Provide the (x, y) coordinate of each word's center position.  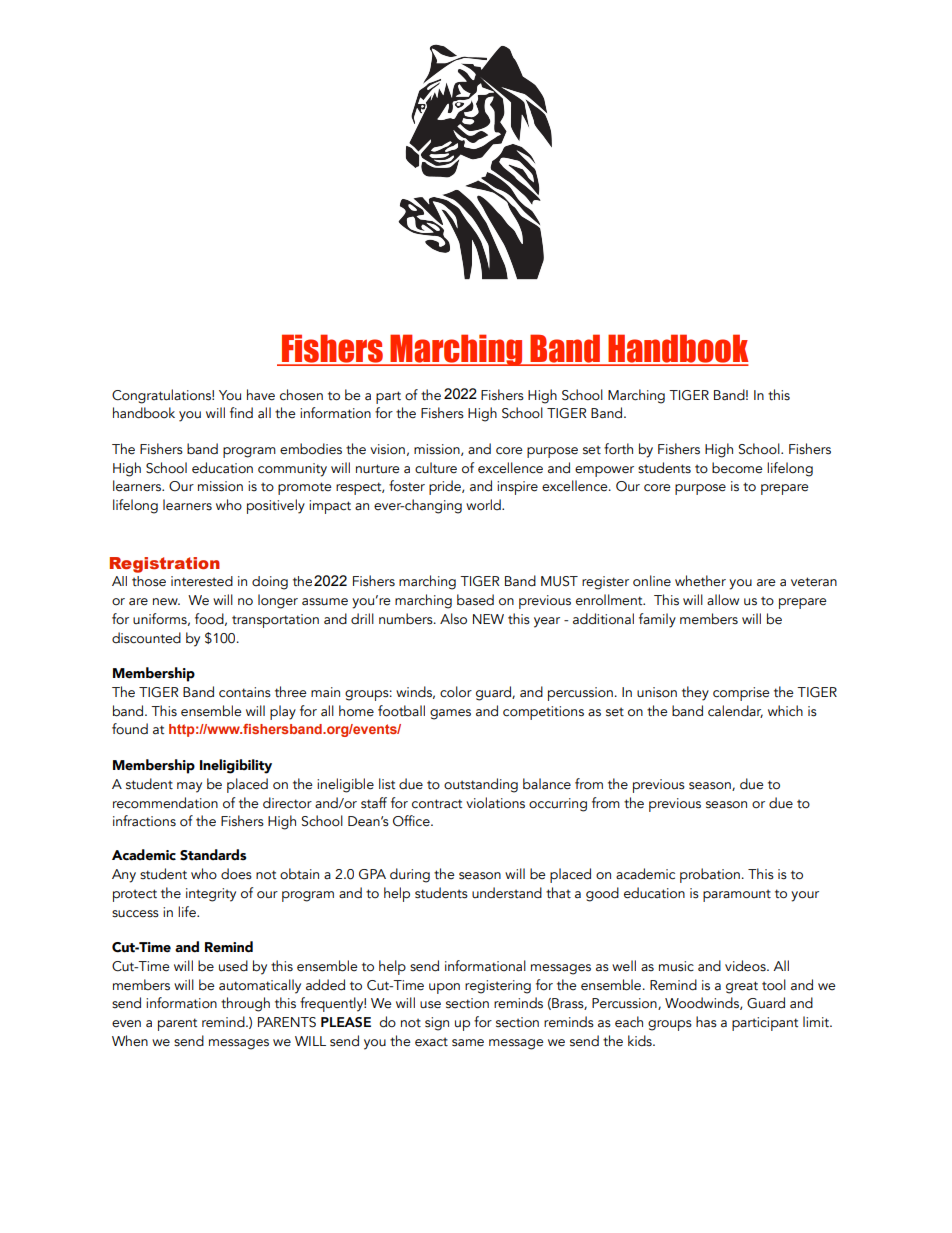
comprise (741, 694)
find (241, 412)
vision (387, 449)
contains (245, 692)
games (450, 714)
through (245, 1004)
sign (437, 1024)
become (737, 468)
